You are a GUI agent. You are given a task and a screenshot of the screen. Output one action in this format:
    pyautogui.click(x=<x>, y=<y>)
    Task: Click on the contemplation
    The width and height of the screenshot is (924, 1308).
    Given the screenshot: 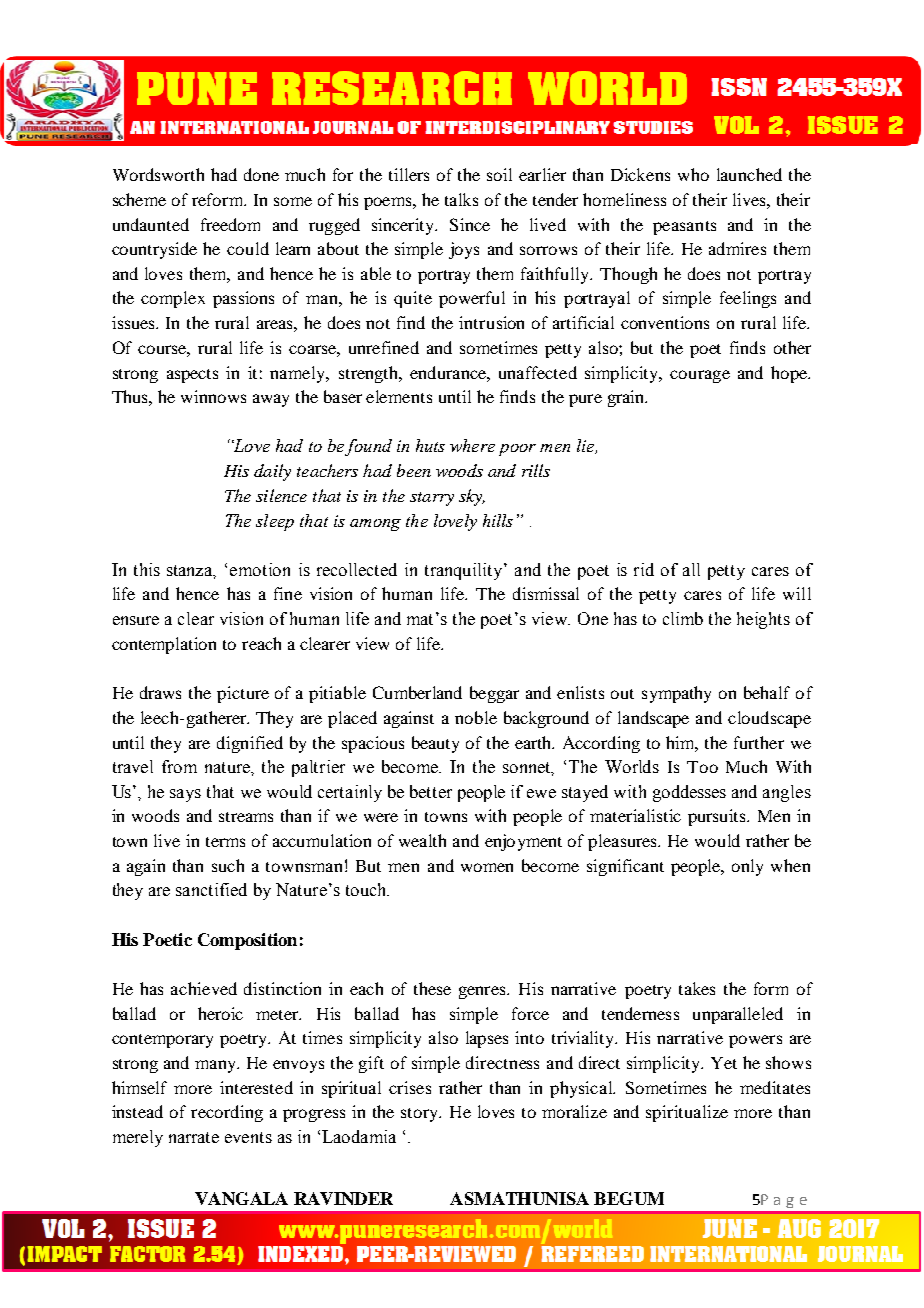 What is the action you would take?
    pyautogui.click(x=164, y=645)
